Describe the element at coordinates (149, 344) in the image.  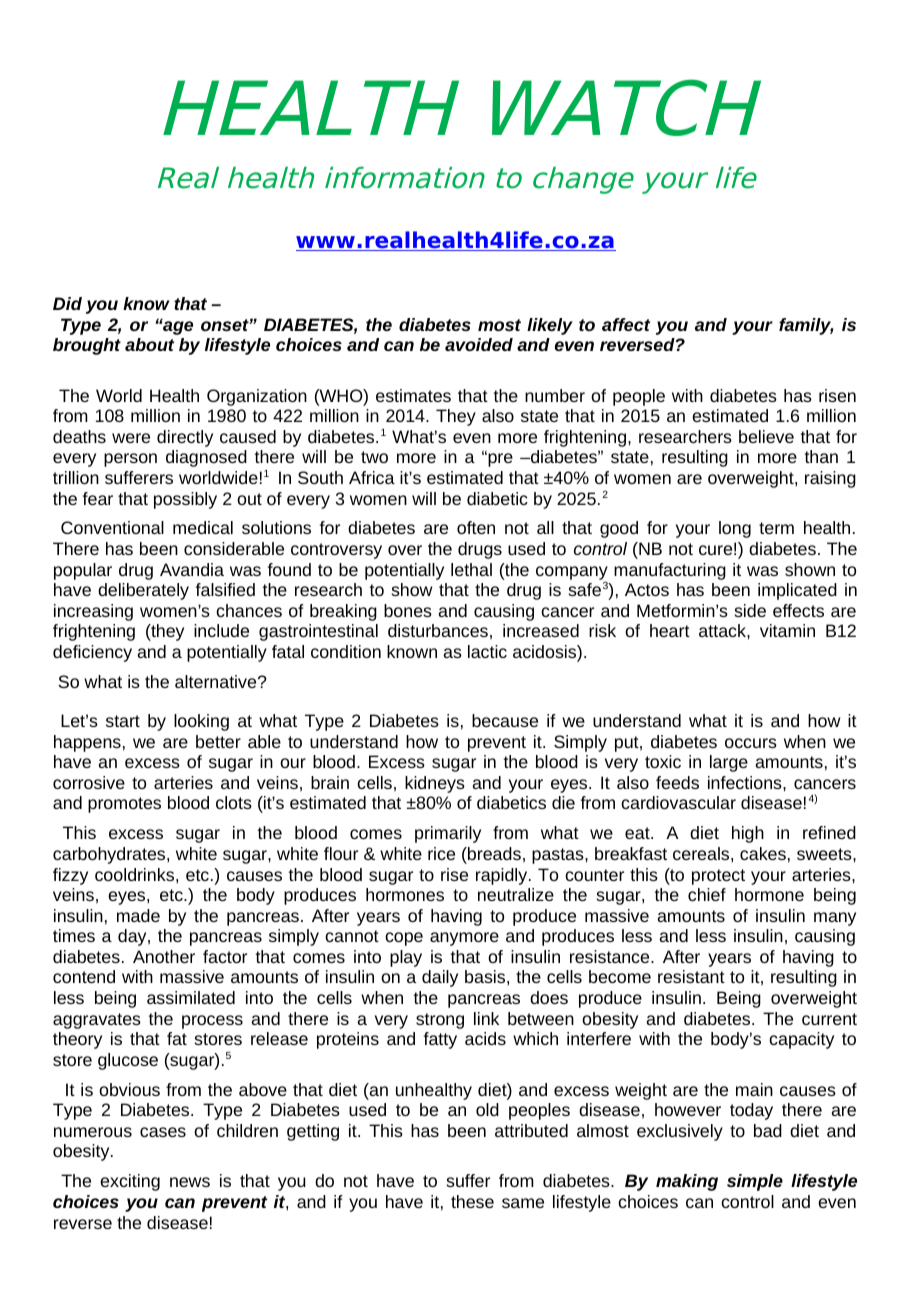
I see `about` at that location.
